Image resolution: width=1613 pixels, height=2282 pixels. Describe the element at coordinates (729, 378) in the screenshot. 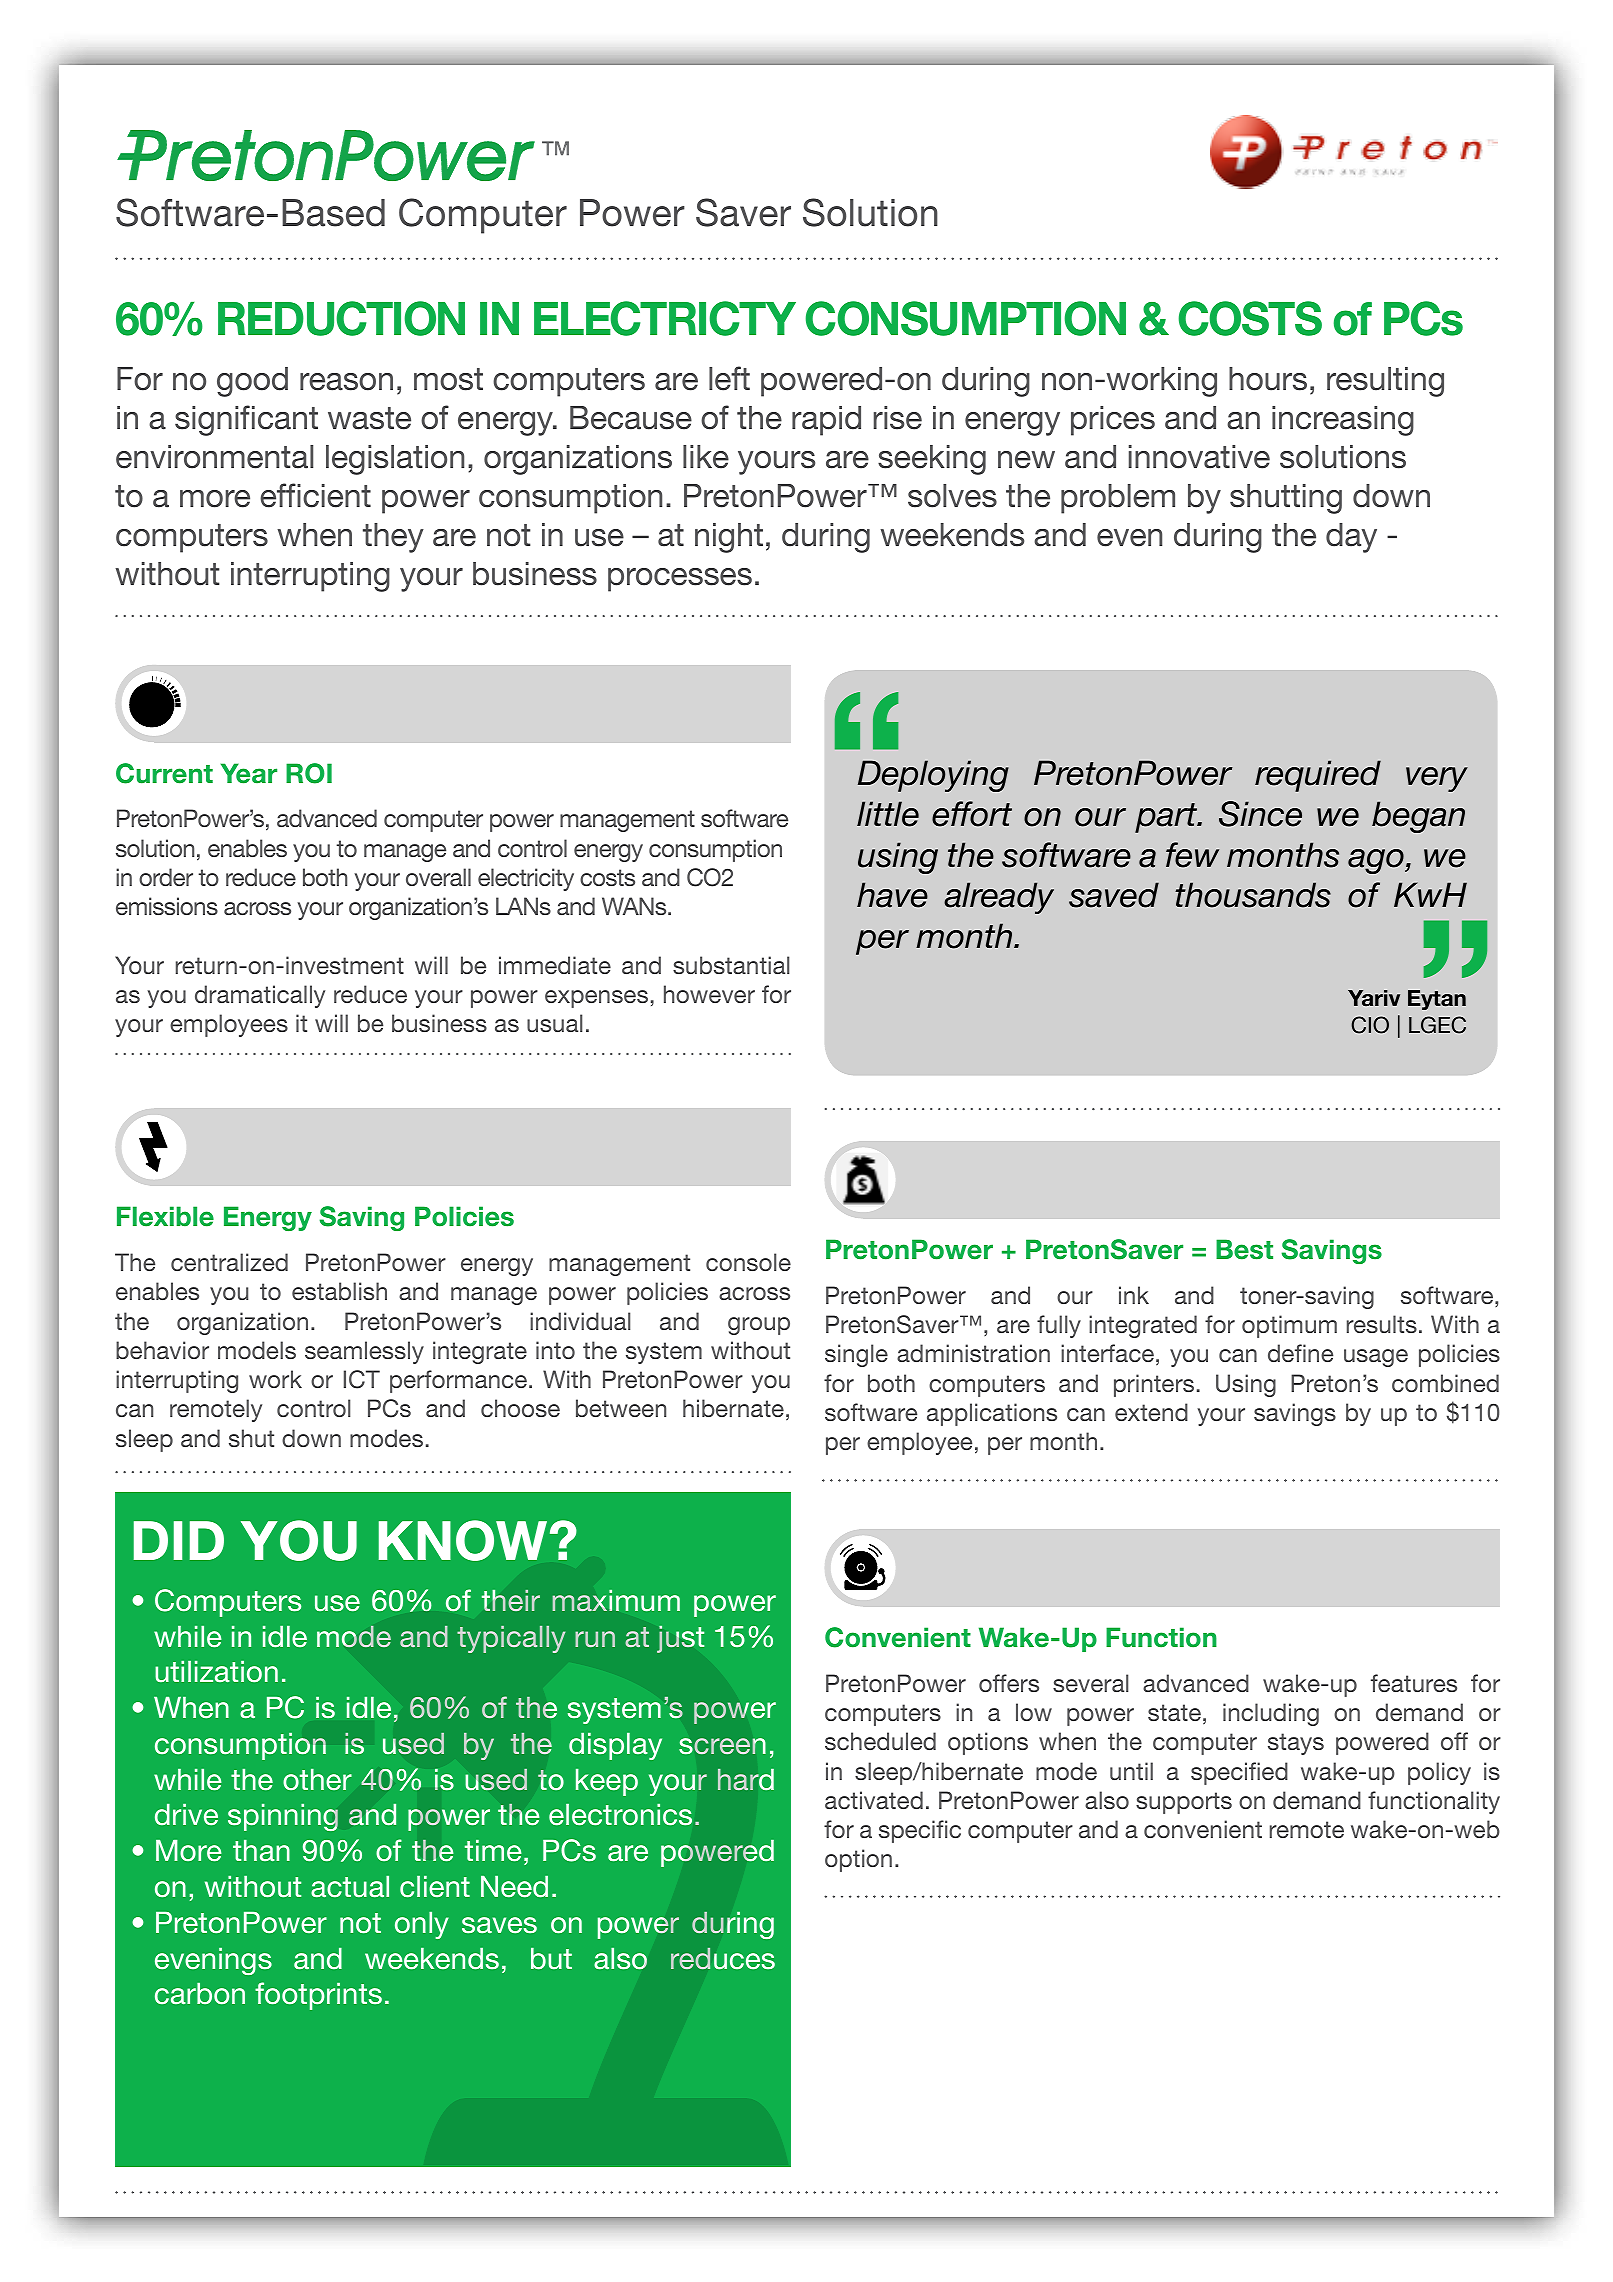

I see `left` at that location.
